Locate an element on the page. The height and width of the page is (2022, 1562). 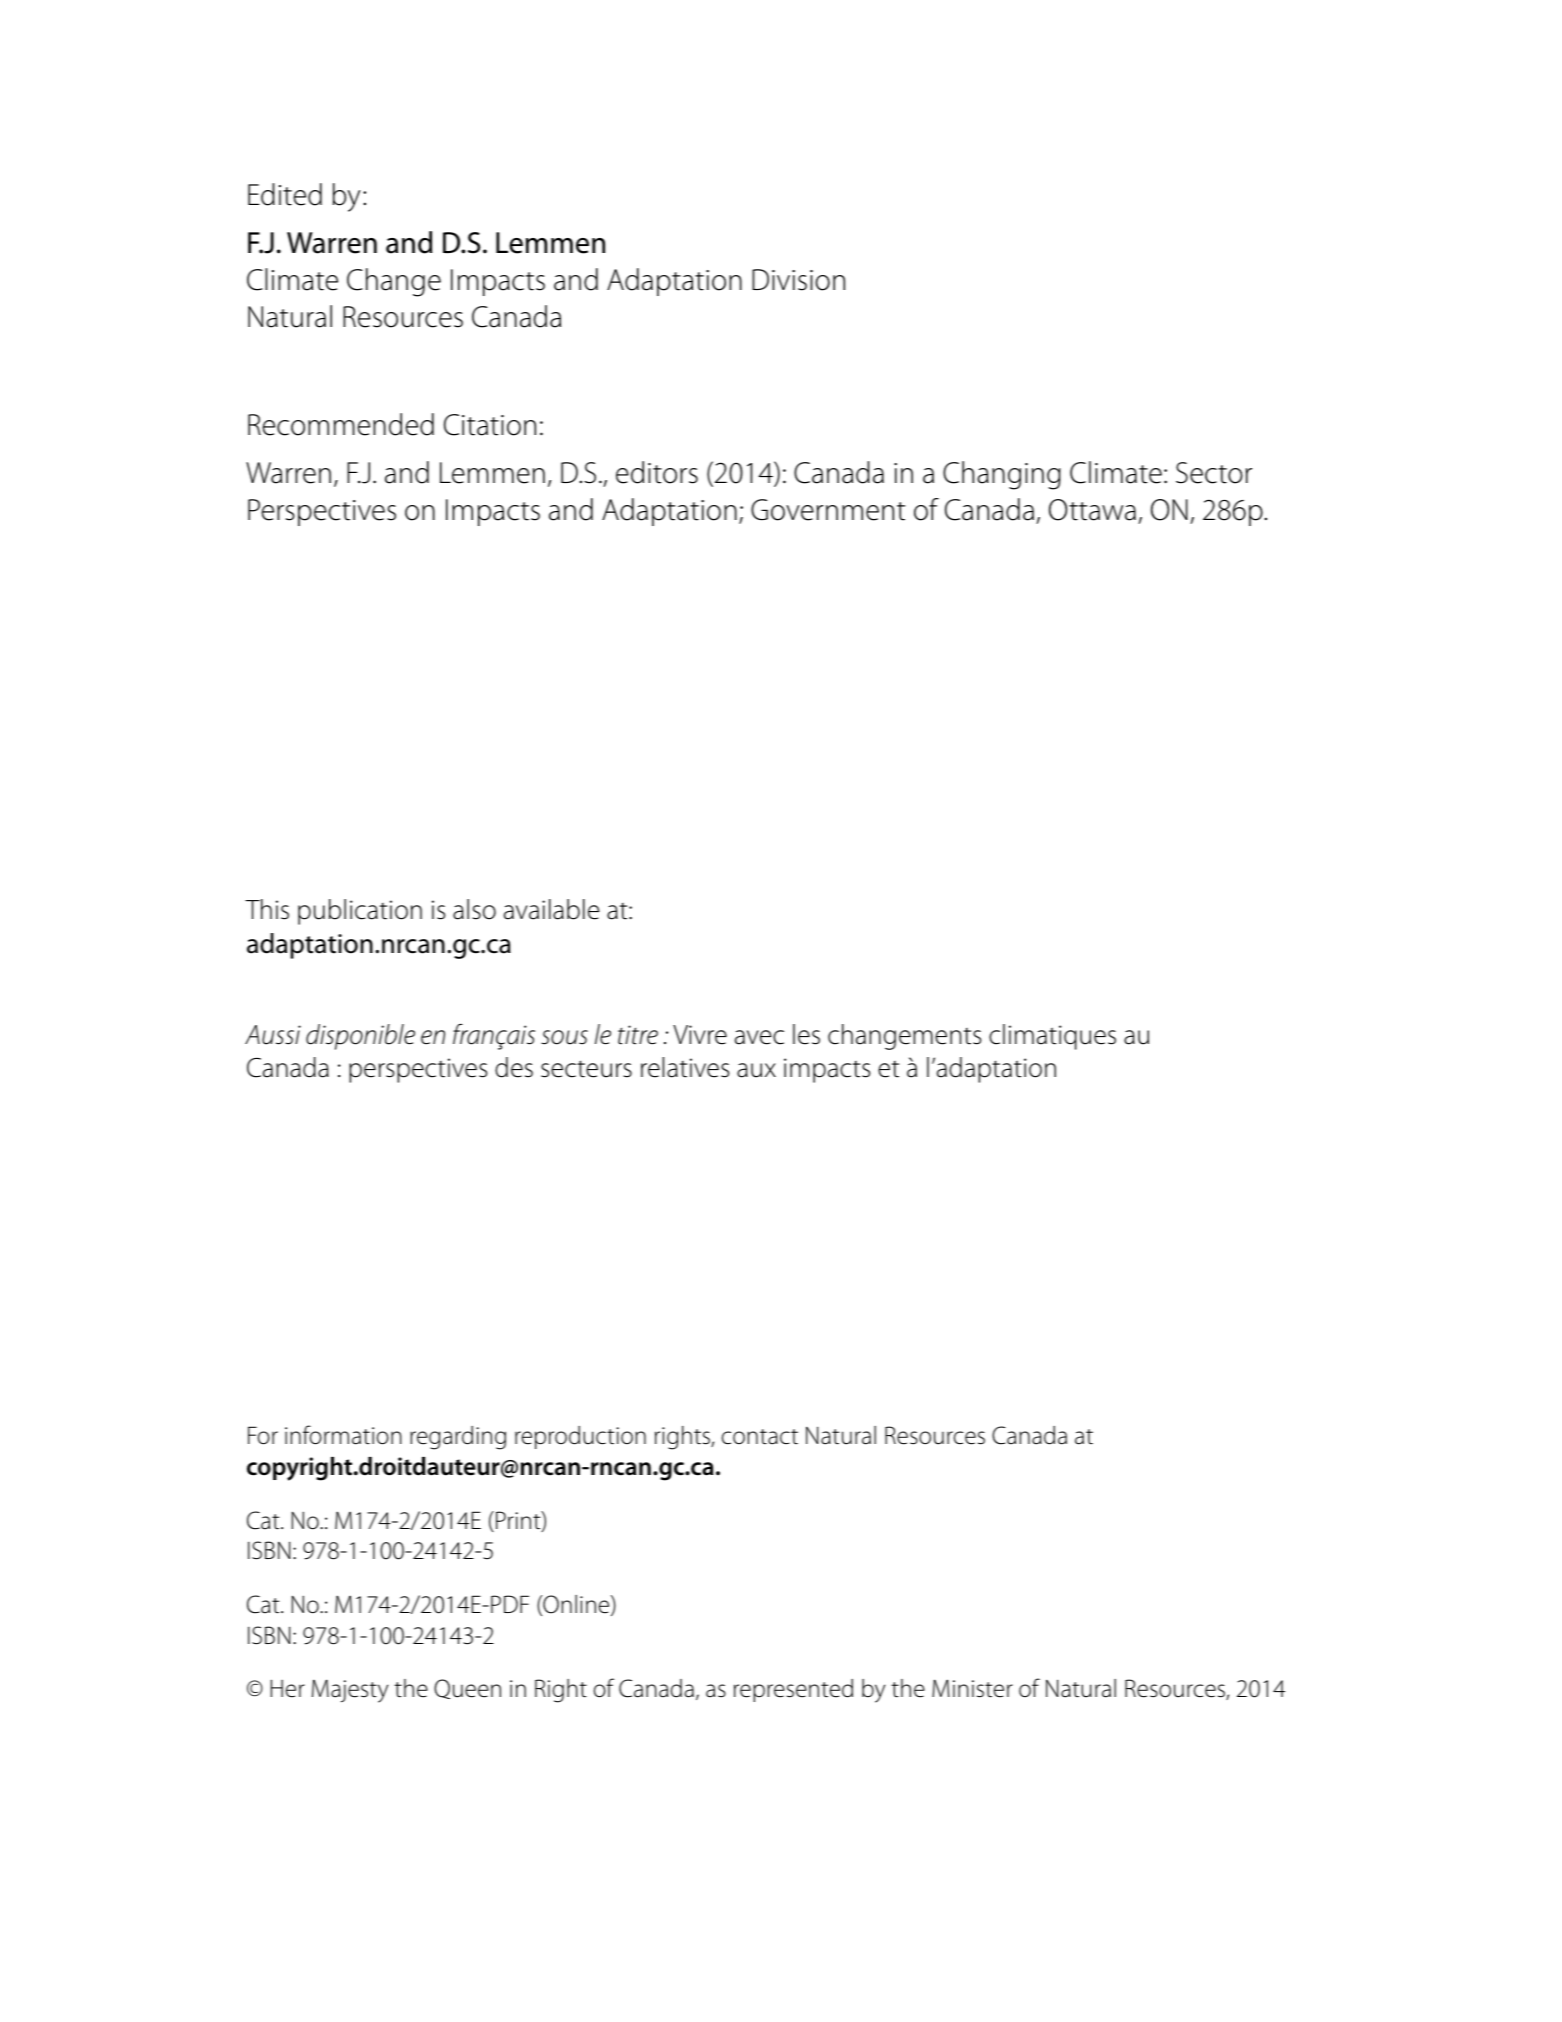
Changing is located at coordinates (1002, 475).
